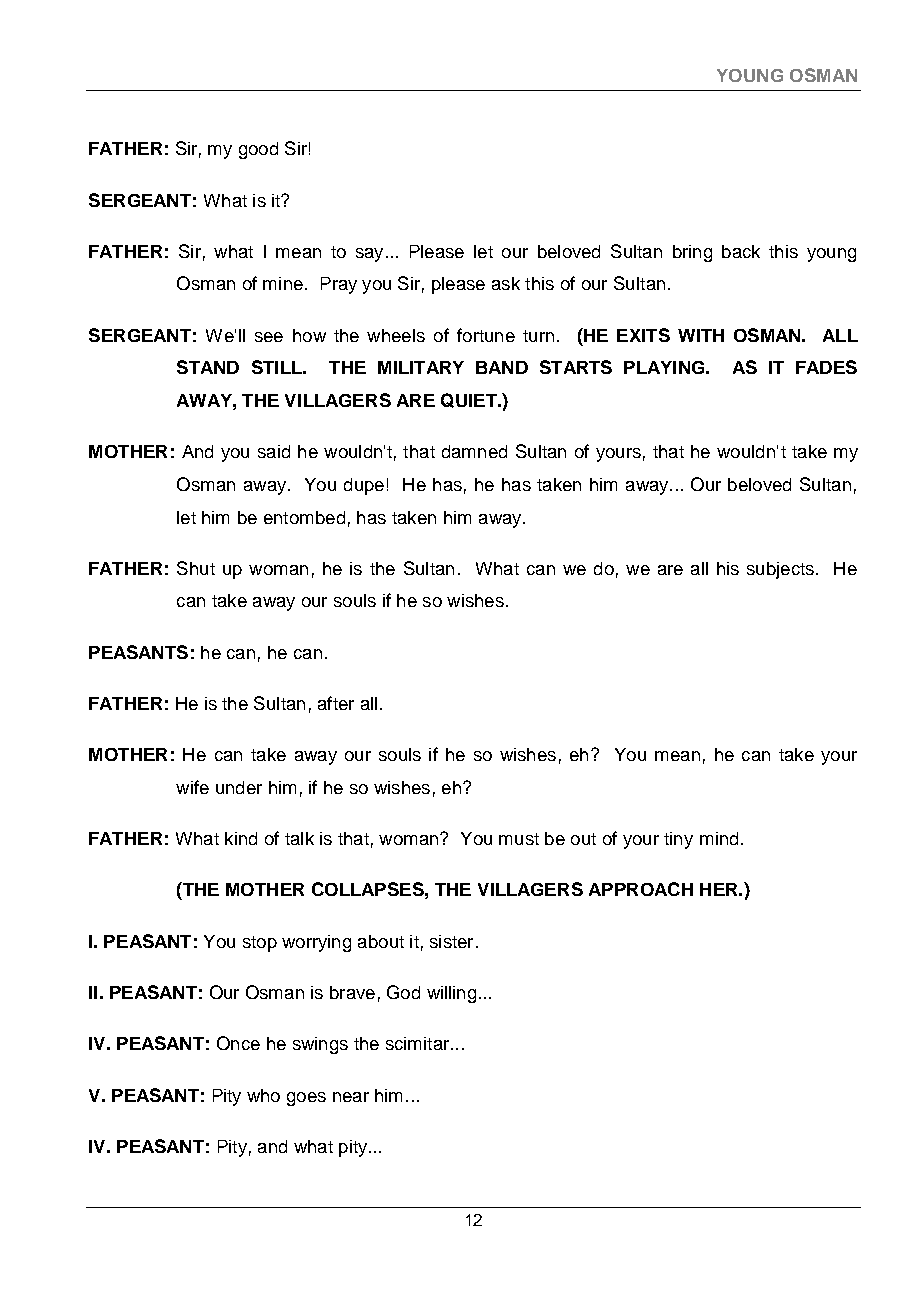  What do you see at coordinates (506, 283) in the screenshot?
I see `ask` at bounding box center [506, 283].
